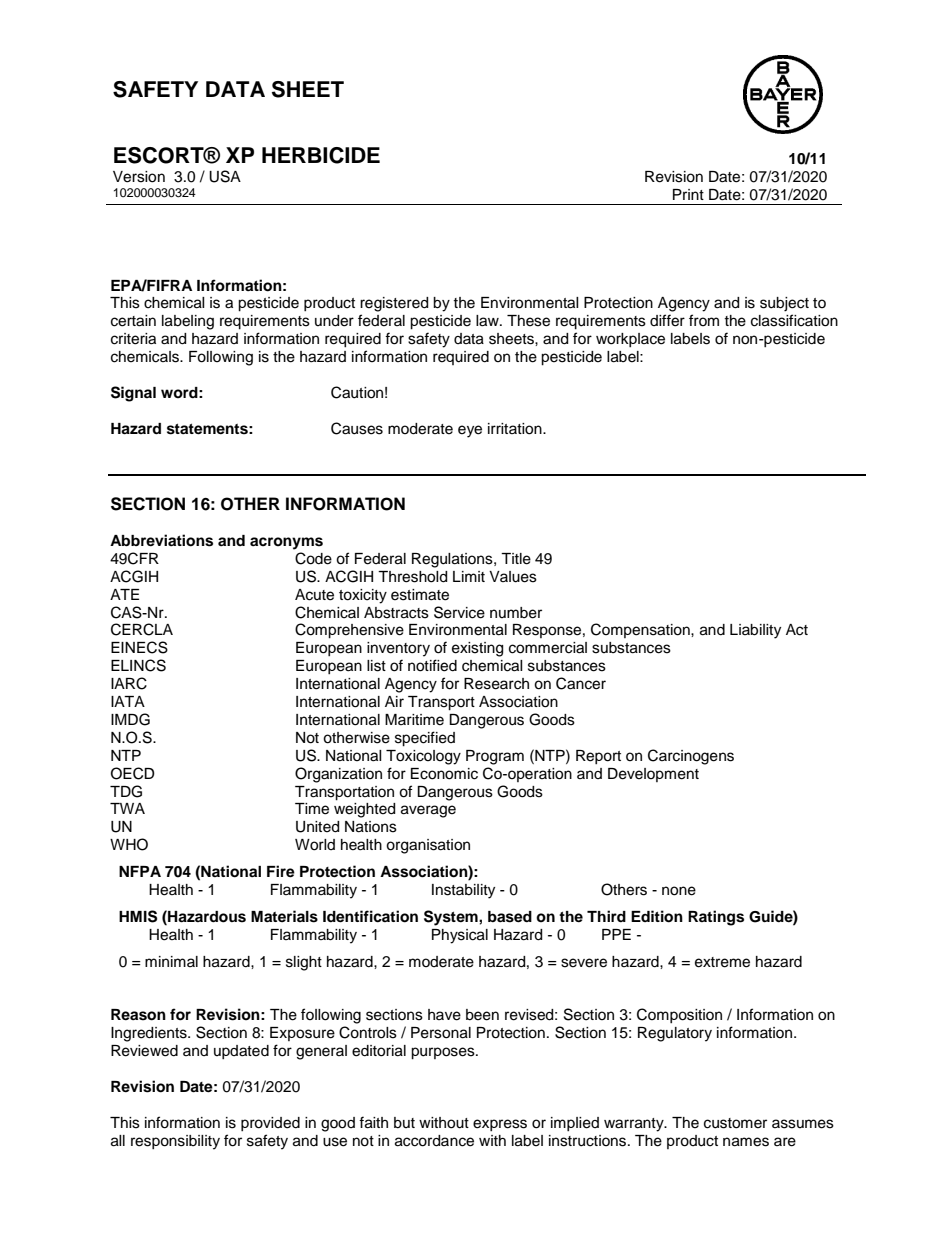 The height and width of the document is (1233, 952). Describe the element at coordinates (704, 320) in the document. I see `from` at that location.
